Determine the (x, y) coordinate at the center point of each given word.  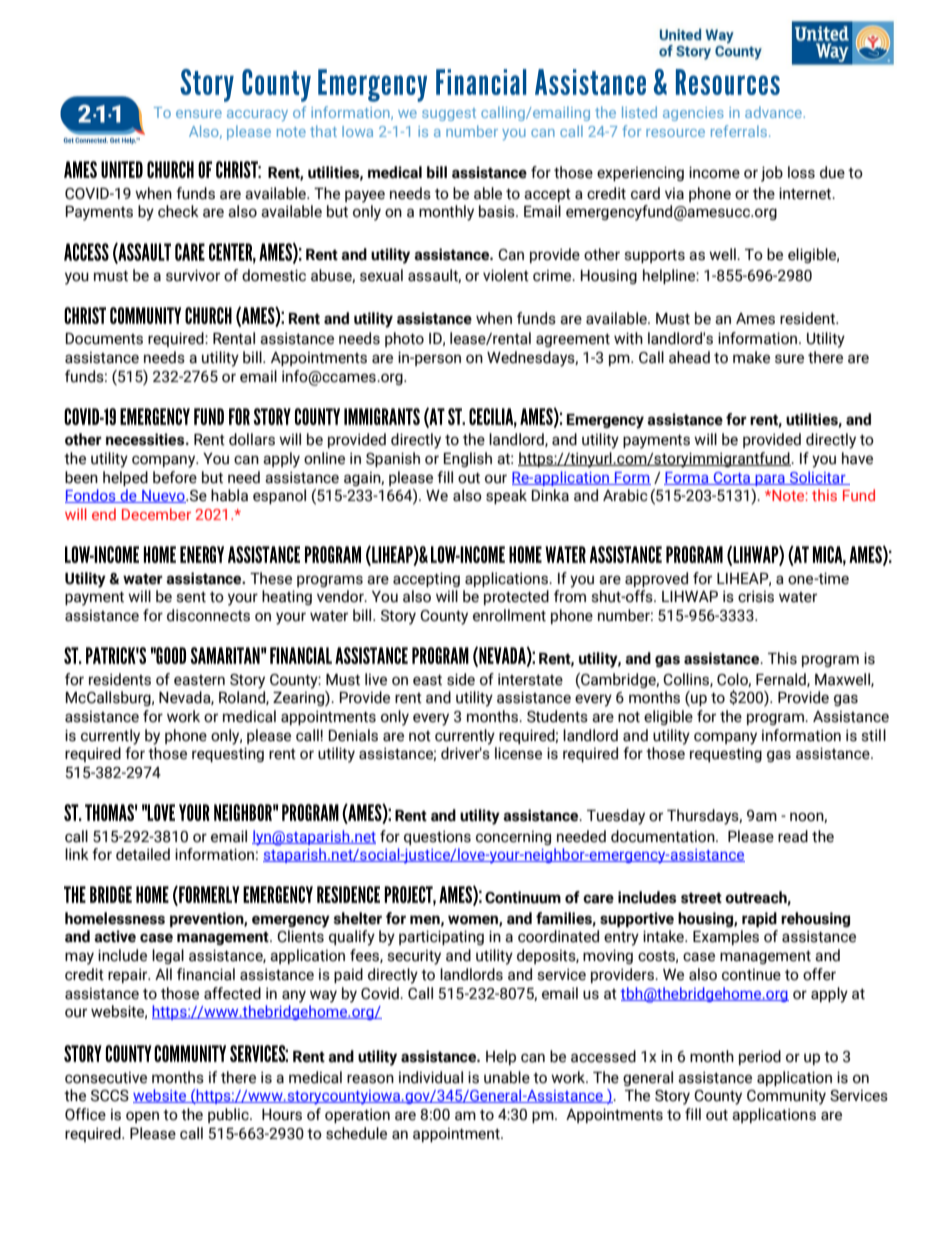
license (518, 753)
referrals (739, 131)
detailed (143, 854)
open (142, 1117)
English (468, 459)
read (793, 836)
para (770, 480)
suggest (449, 114)
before (175, 477)
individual (431, 1077)
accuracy (257, 115)
